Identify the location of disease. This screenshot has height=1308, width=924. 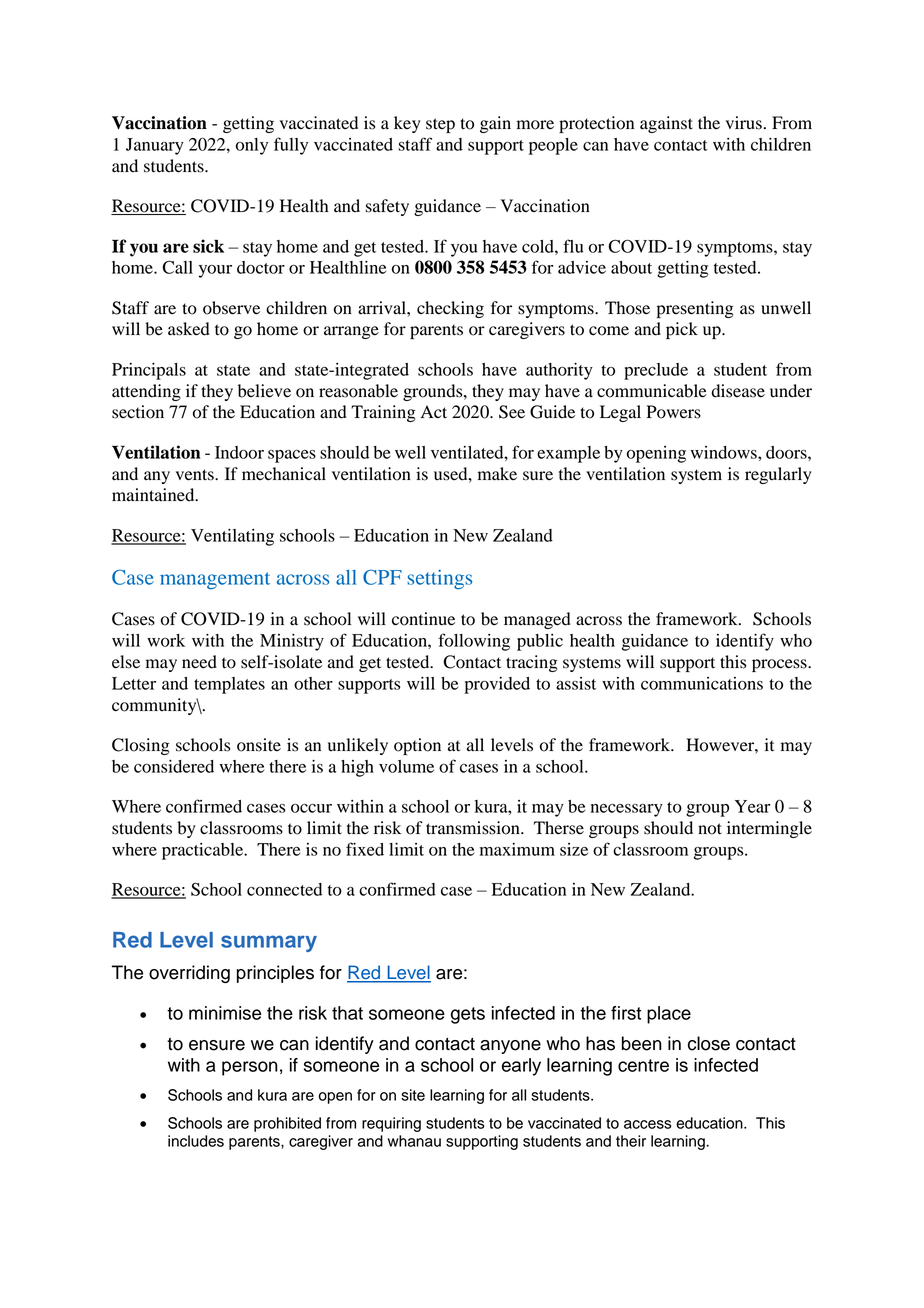
(738, 391).
